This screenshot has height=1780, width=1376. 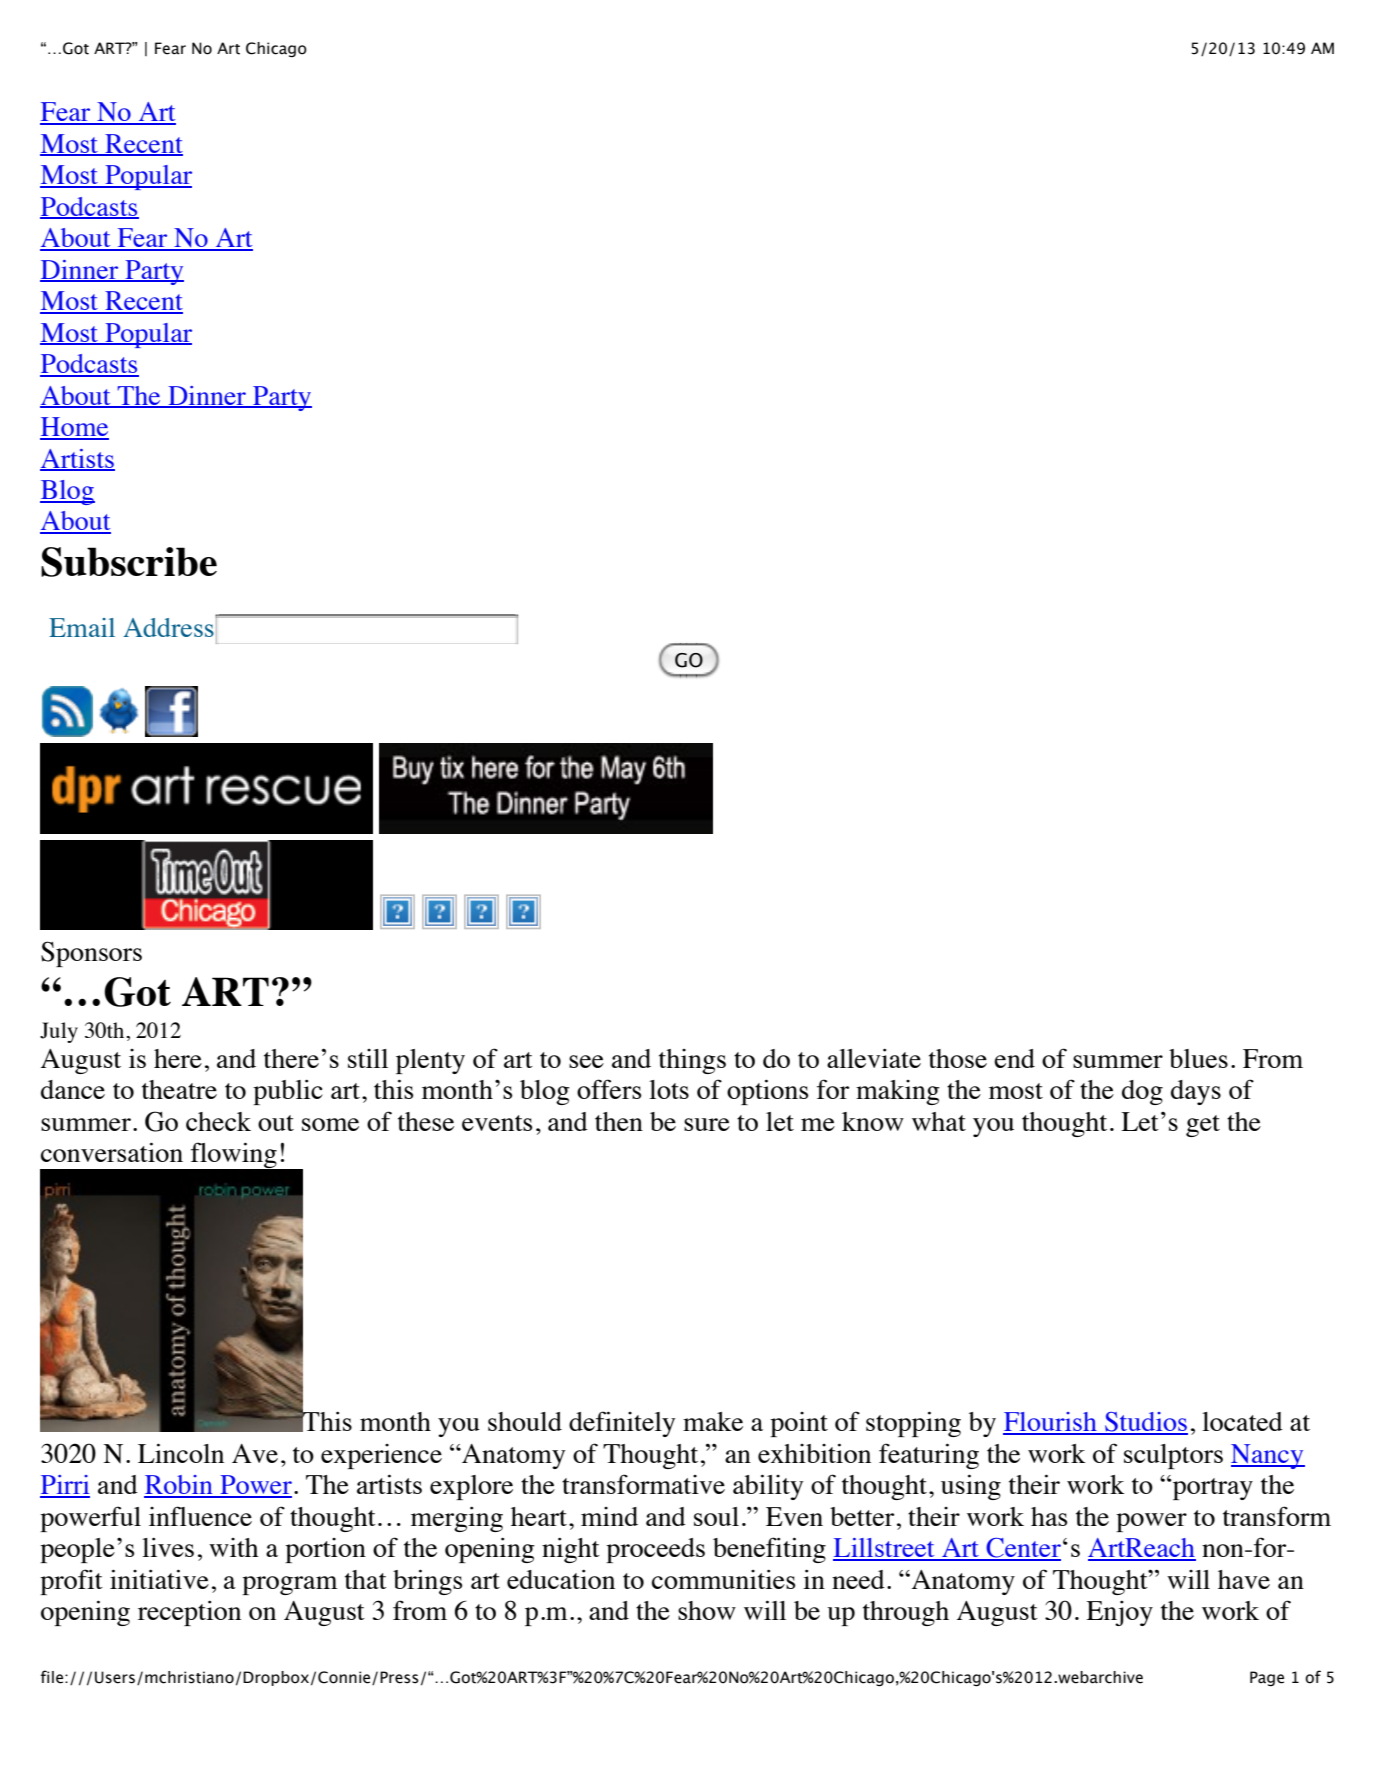 I want to click on blues, so click(x=1198, y=1058).
